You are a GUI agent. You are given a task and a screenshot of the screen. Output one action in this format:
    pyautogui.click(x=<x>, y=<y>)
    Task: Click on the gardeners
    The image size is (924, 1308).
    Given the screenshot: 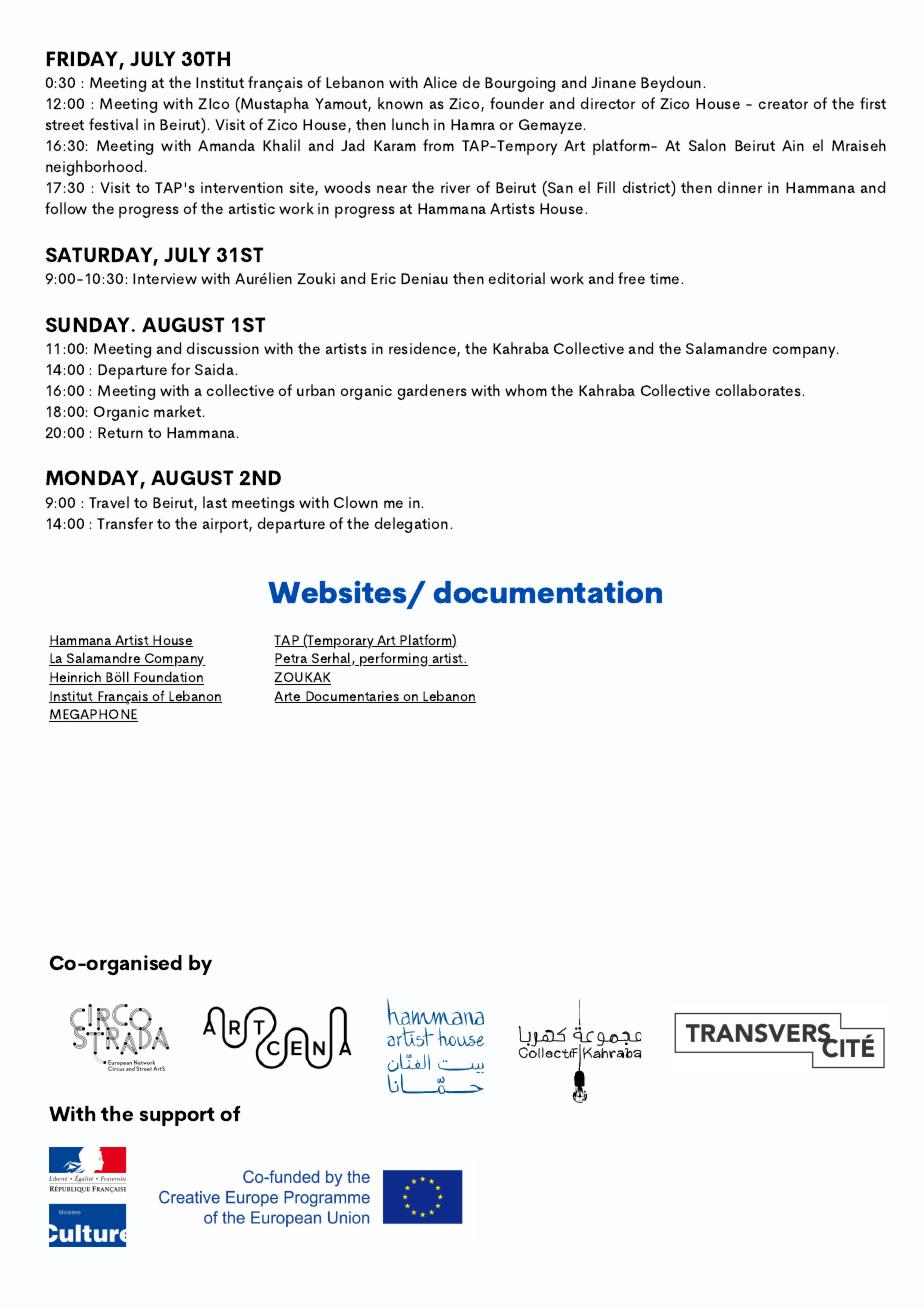 What is the action you would take?
    pyautogui.click(x=432, y=392)
